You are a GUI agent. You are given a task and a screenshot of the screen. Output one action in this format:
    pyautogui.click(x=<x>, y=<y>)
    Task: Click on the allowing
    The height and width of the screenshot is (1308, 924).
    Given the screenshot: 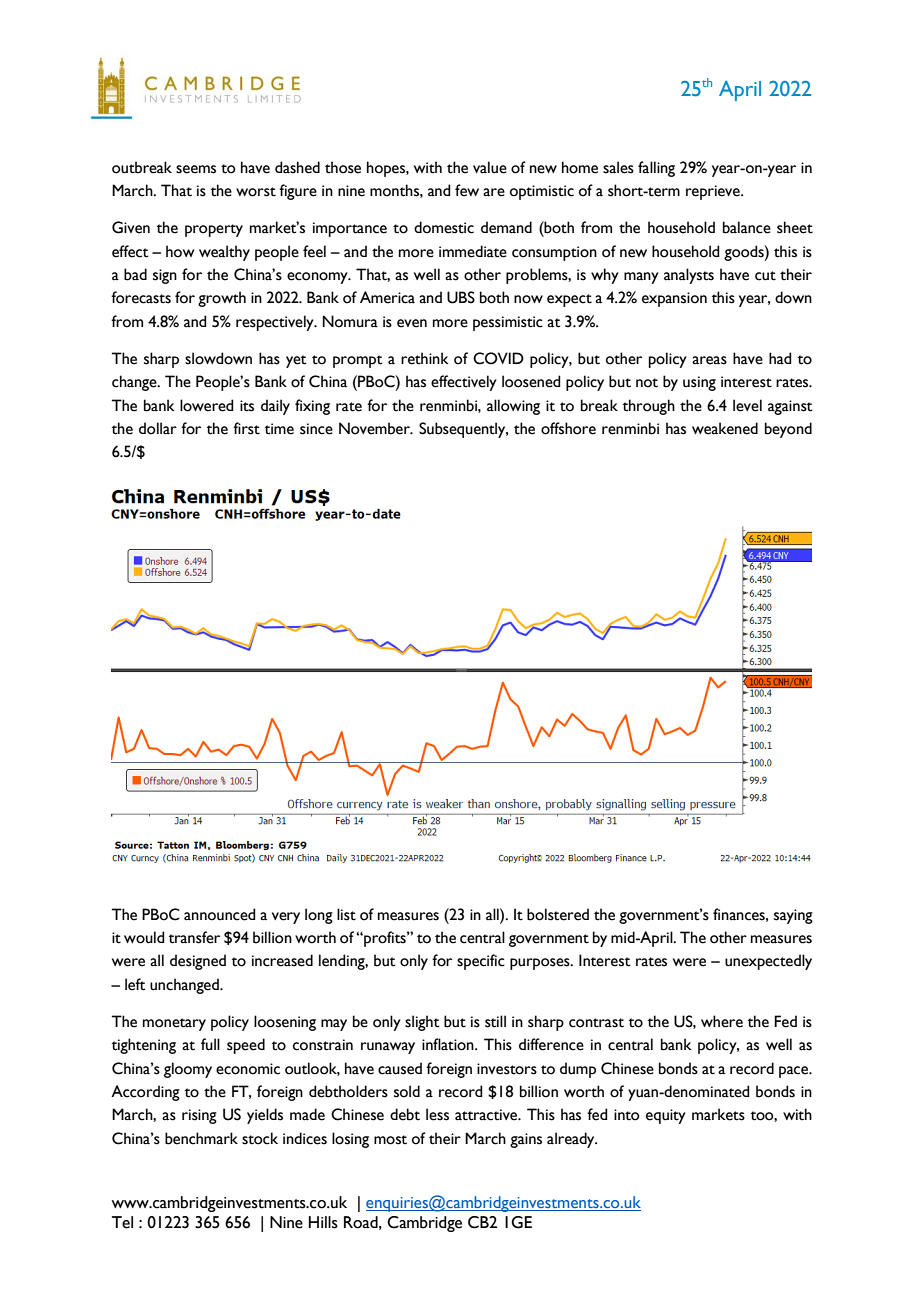 What is the action you would take?
    pyautogui.click(x=513, y=407)
